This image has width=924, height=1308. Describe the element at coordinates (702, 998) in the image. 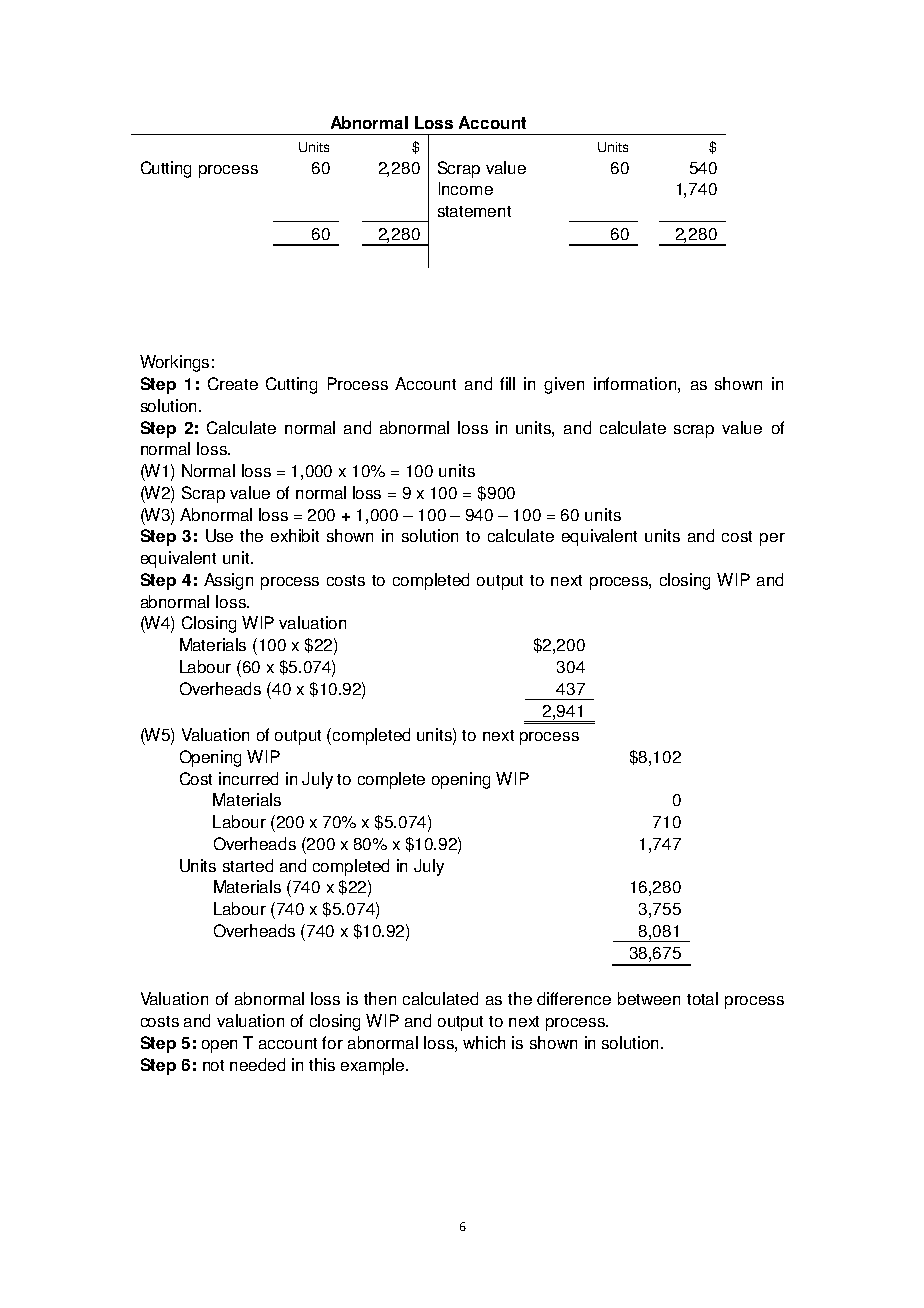

I see `total` at that location.
